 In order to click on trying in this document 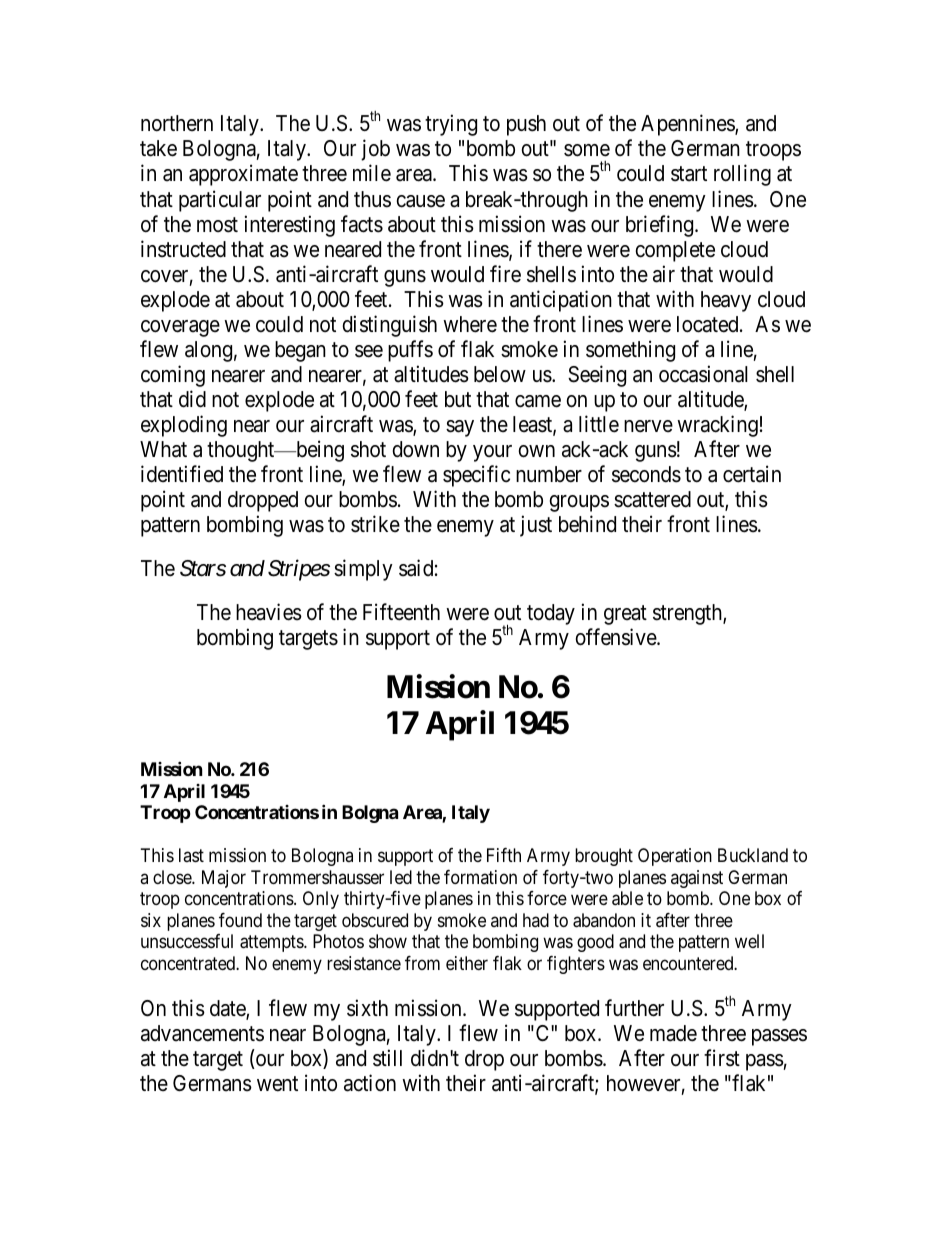, I will do `click(451, 125)`.
